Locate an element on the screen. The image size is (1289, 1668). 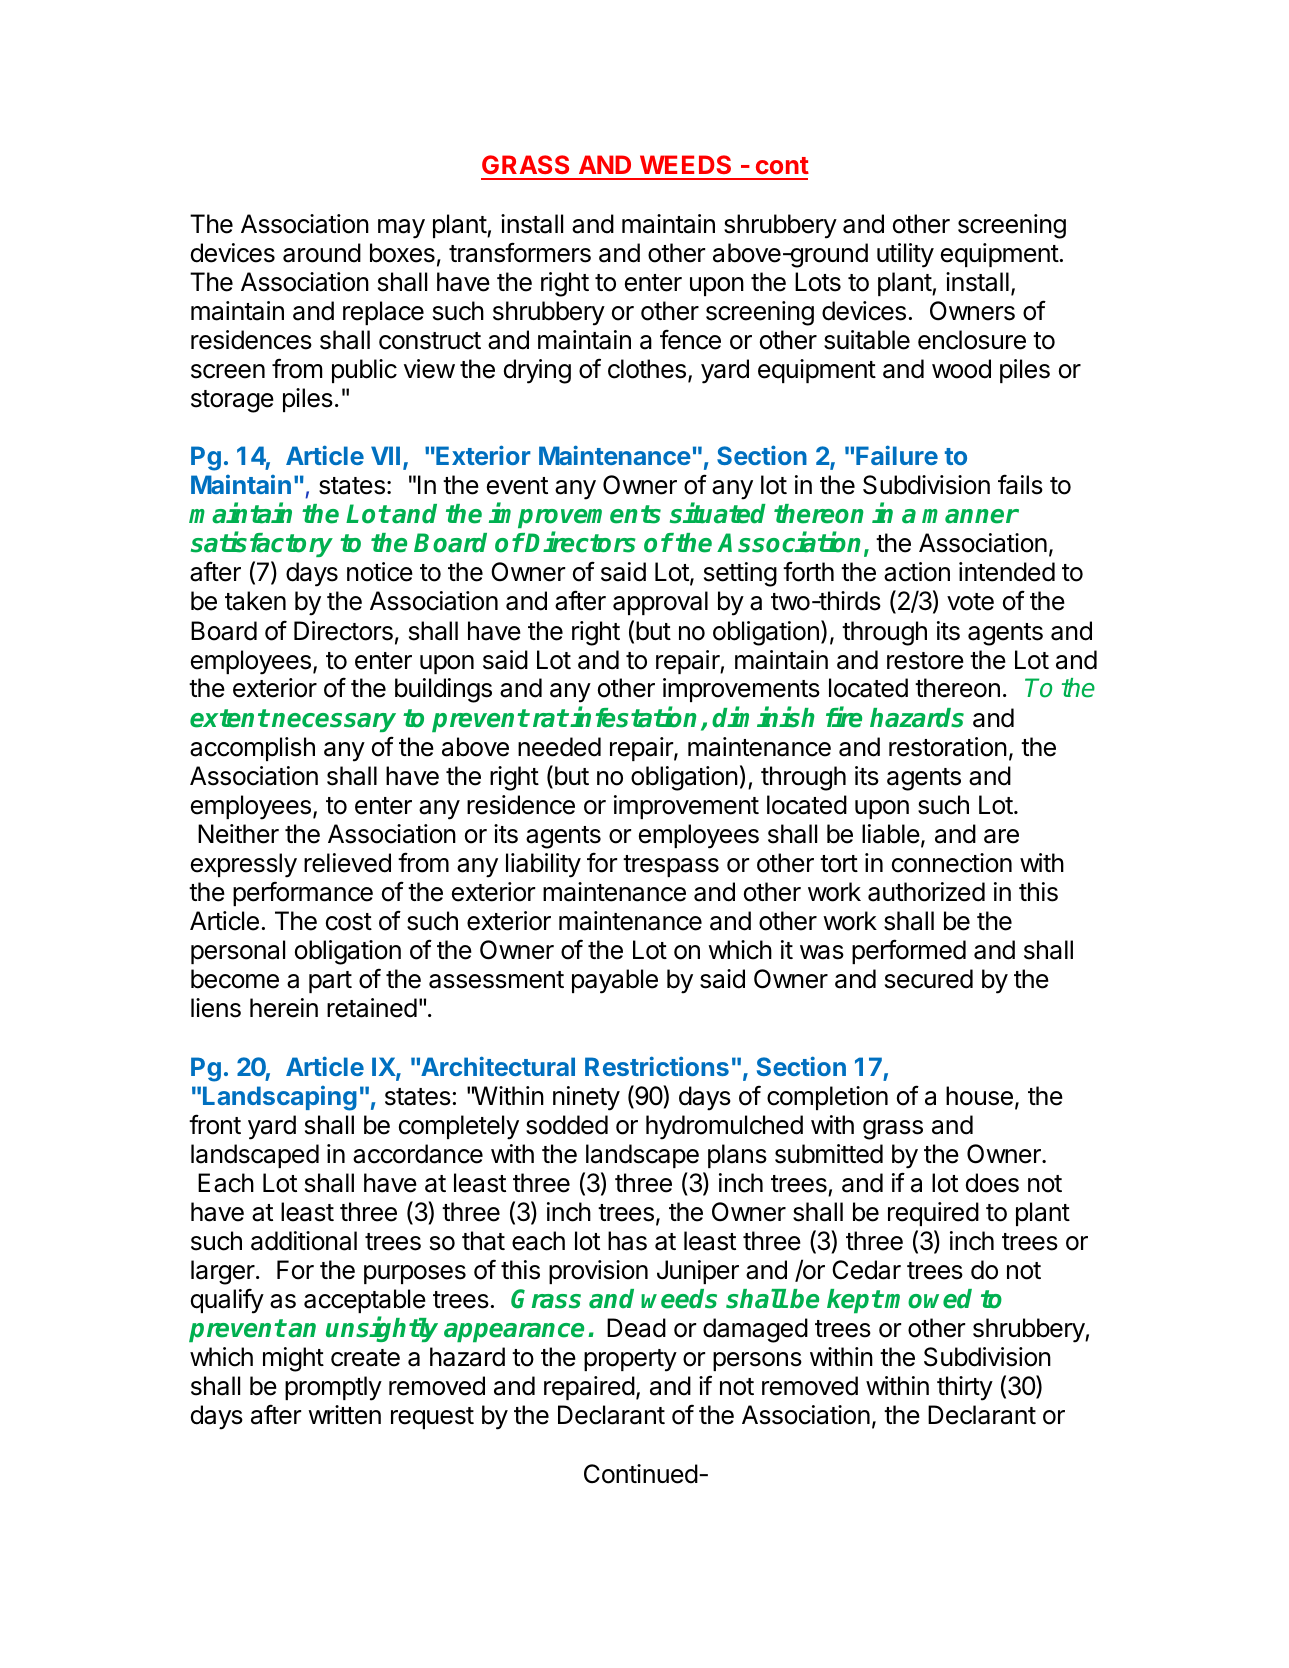
liable is located at coordinates (891, 834).
